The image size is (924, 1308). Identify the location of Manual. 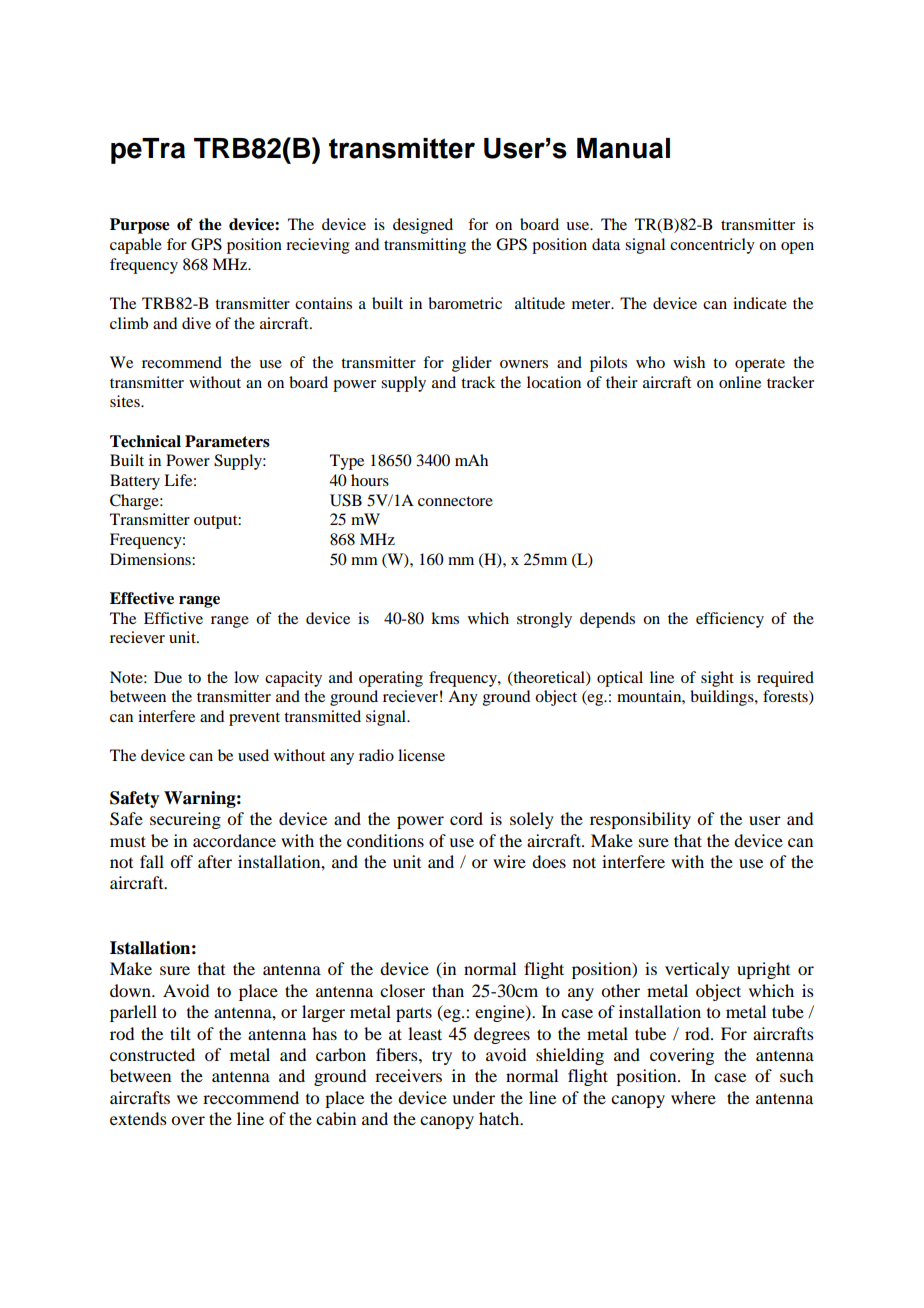
(623, 148).
